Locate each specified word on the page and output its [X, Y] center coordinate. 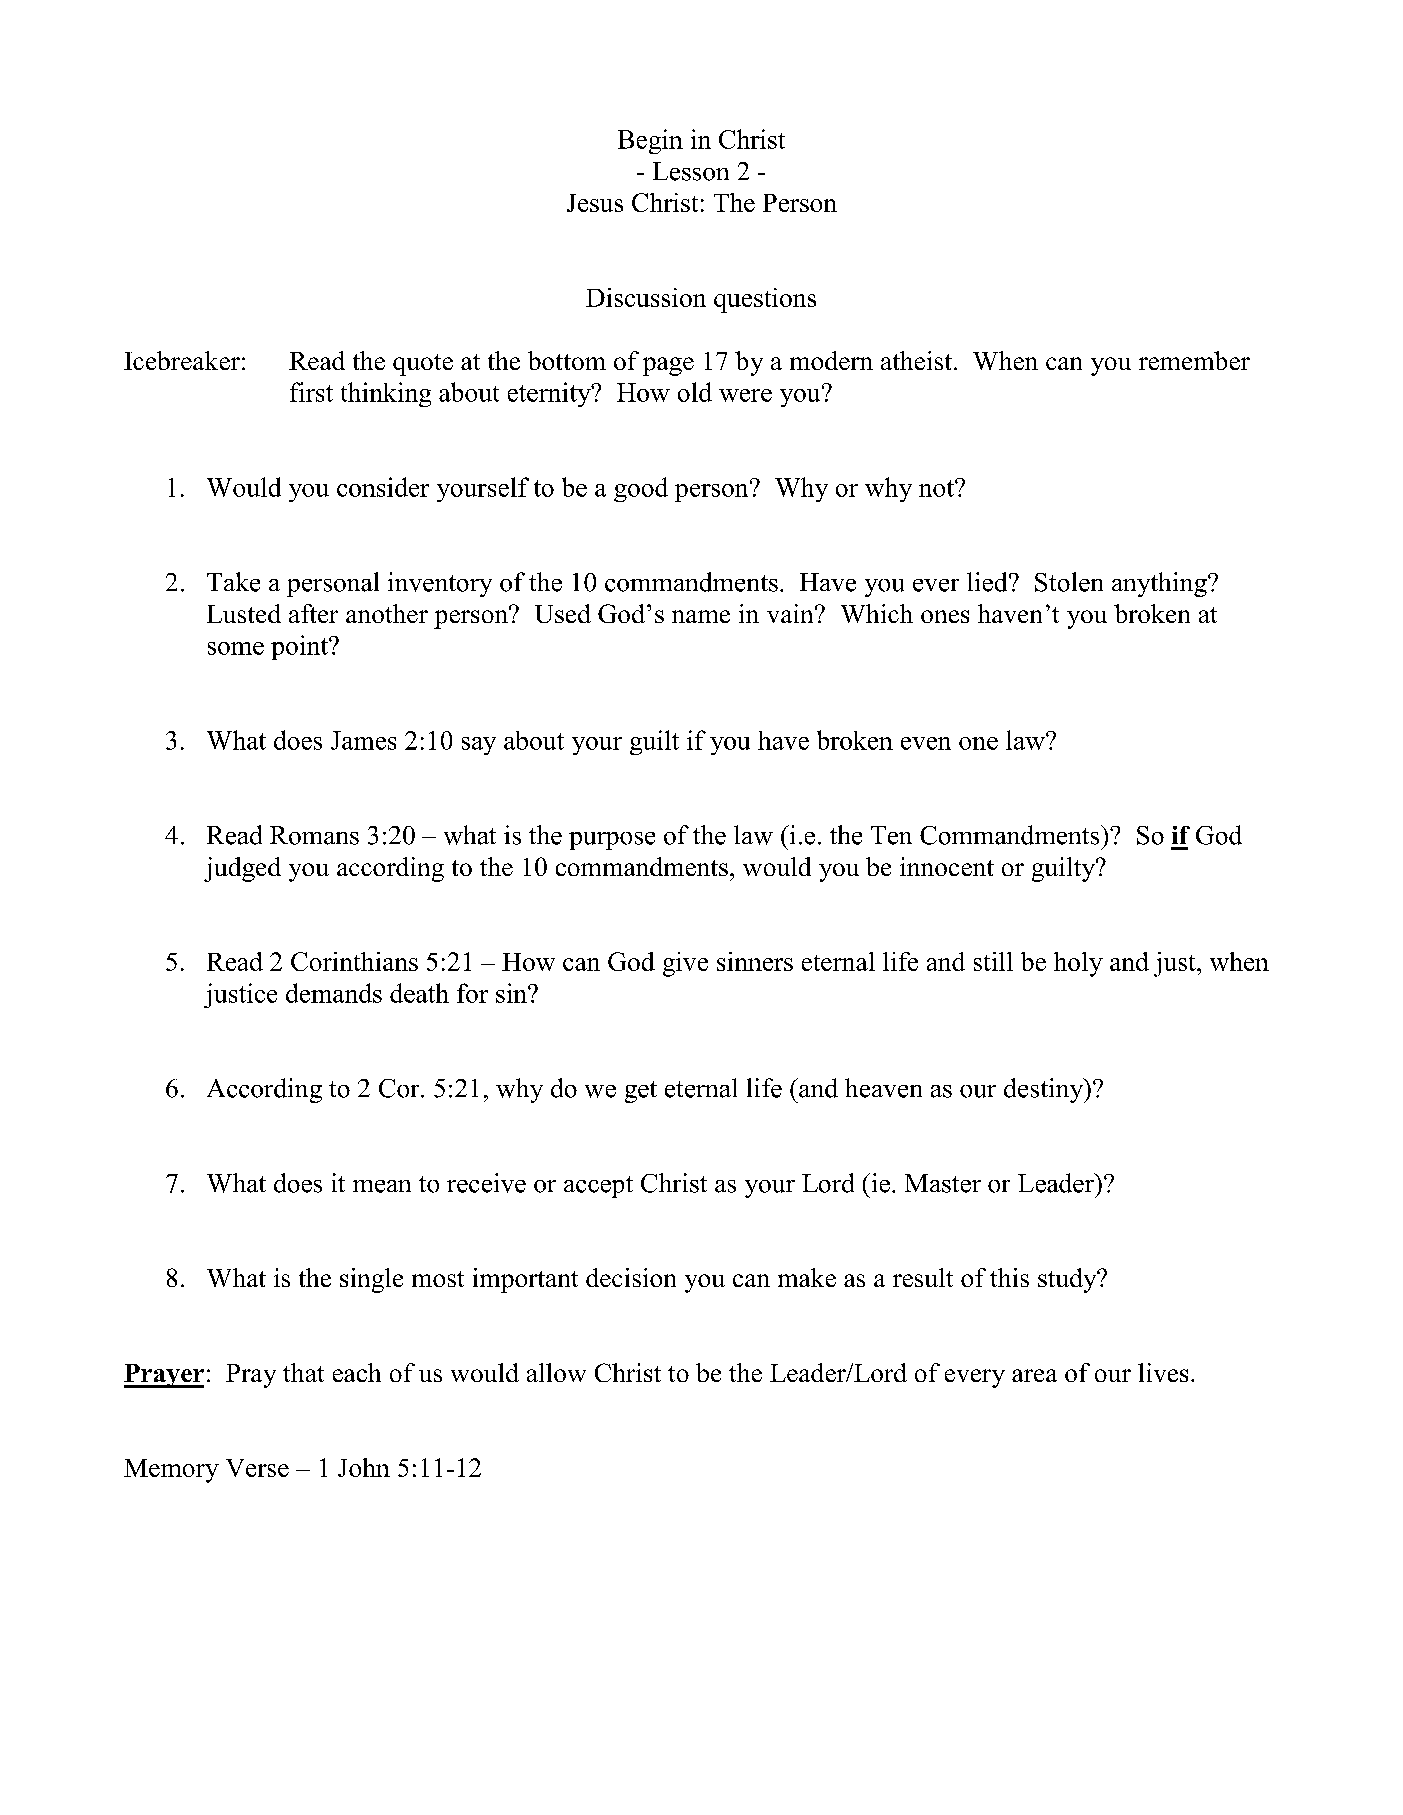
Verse [257, 1468]
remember [1194, 360]
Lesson [691, 171]
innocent [947, 866]
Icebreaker [182, 360]
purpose [612, 841]
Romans [314, 835]
